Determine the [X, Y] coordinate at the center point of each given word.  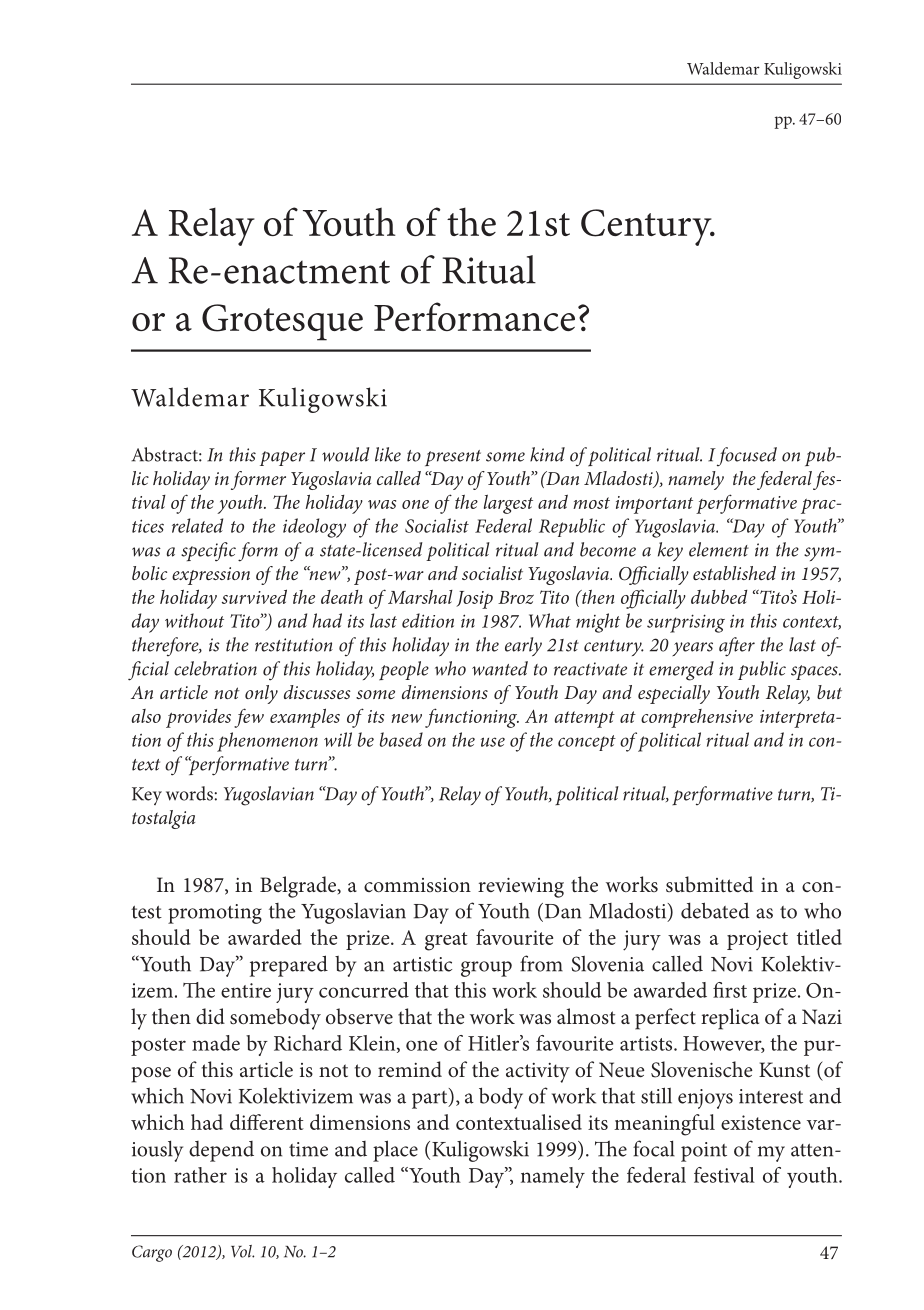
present [453, 458]
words [189, 793]
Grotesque [282, 322]
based [401, 739]
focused [747, 456]
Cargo [152, 1253]
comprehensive [697, 718]
